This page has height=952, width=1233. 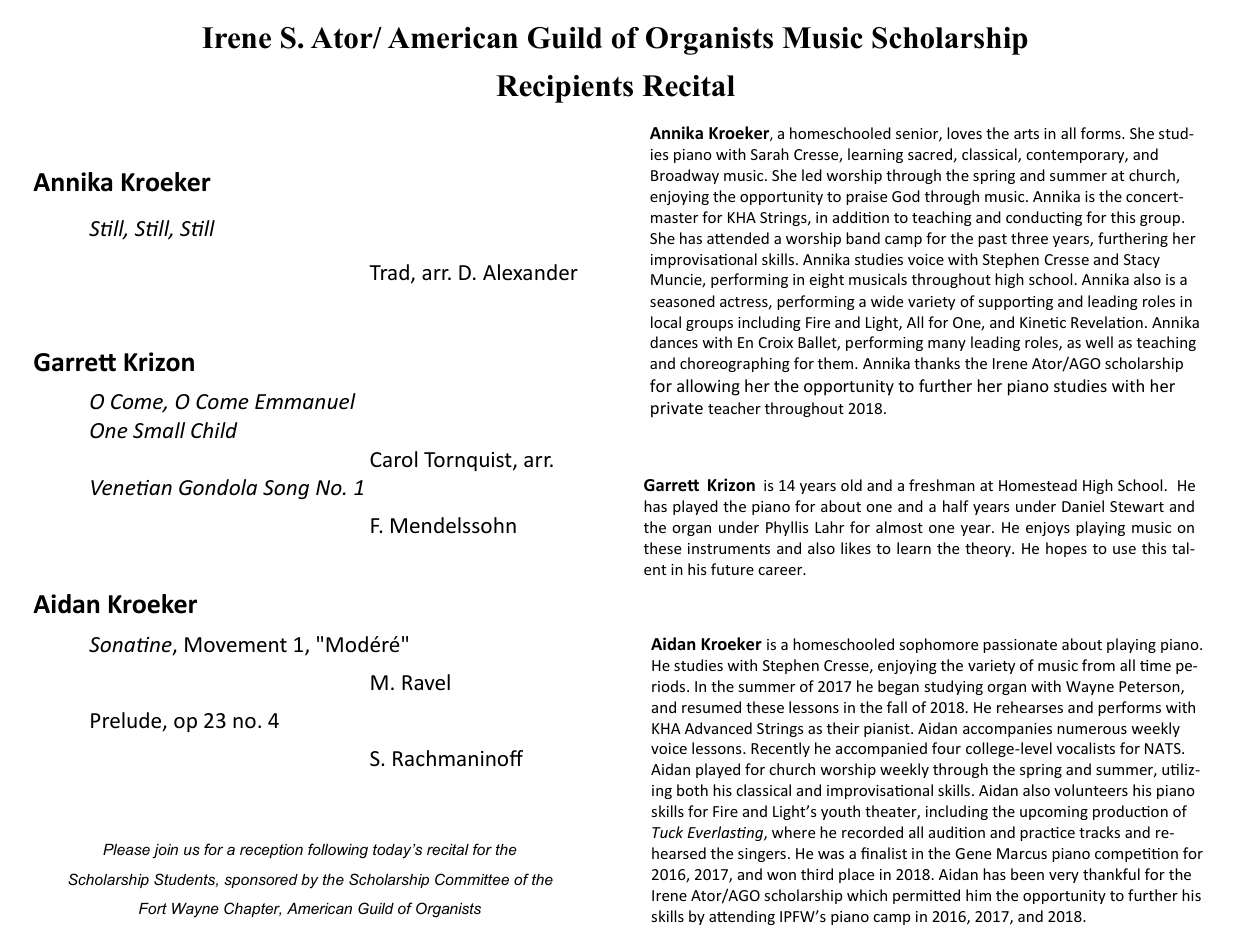 What do you see at coordinates (389, 272) in the page?
I see `Trad` at bounding box center [389, 272].
